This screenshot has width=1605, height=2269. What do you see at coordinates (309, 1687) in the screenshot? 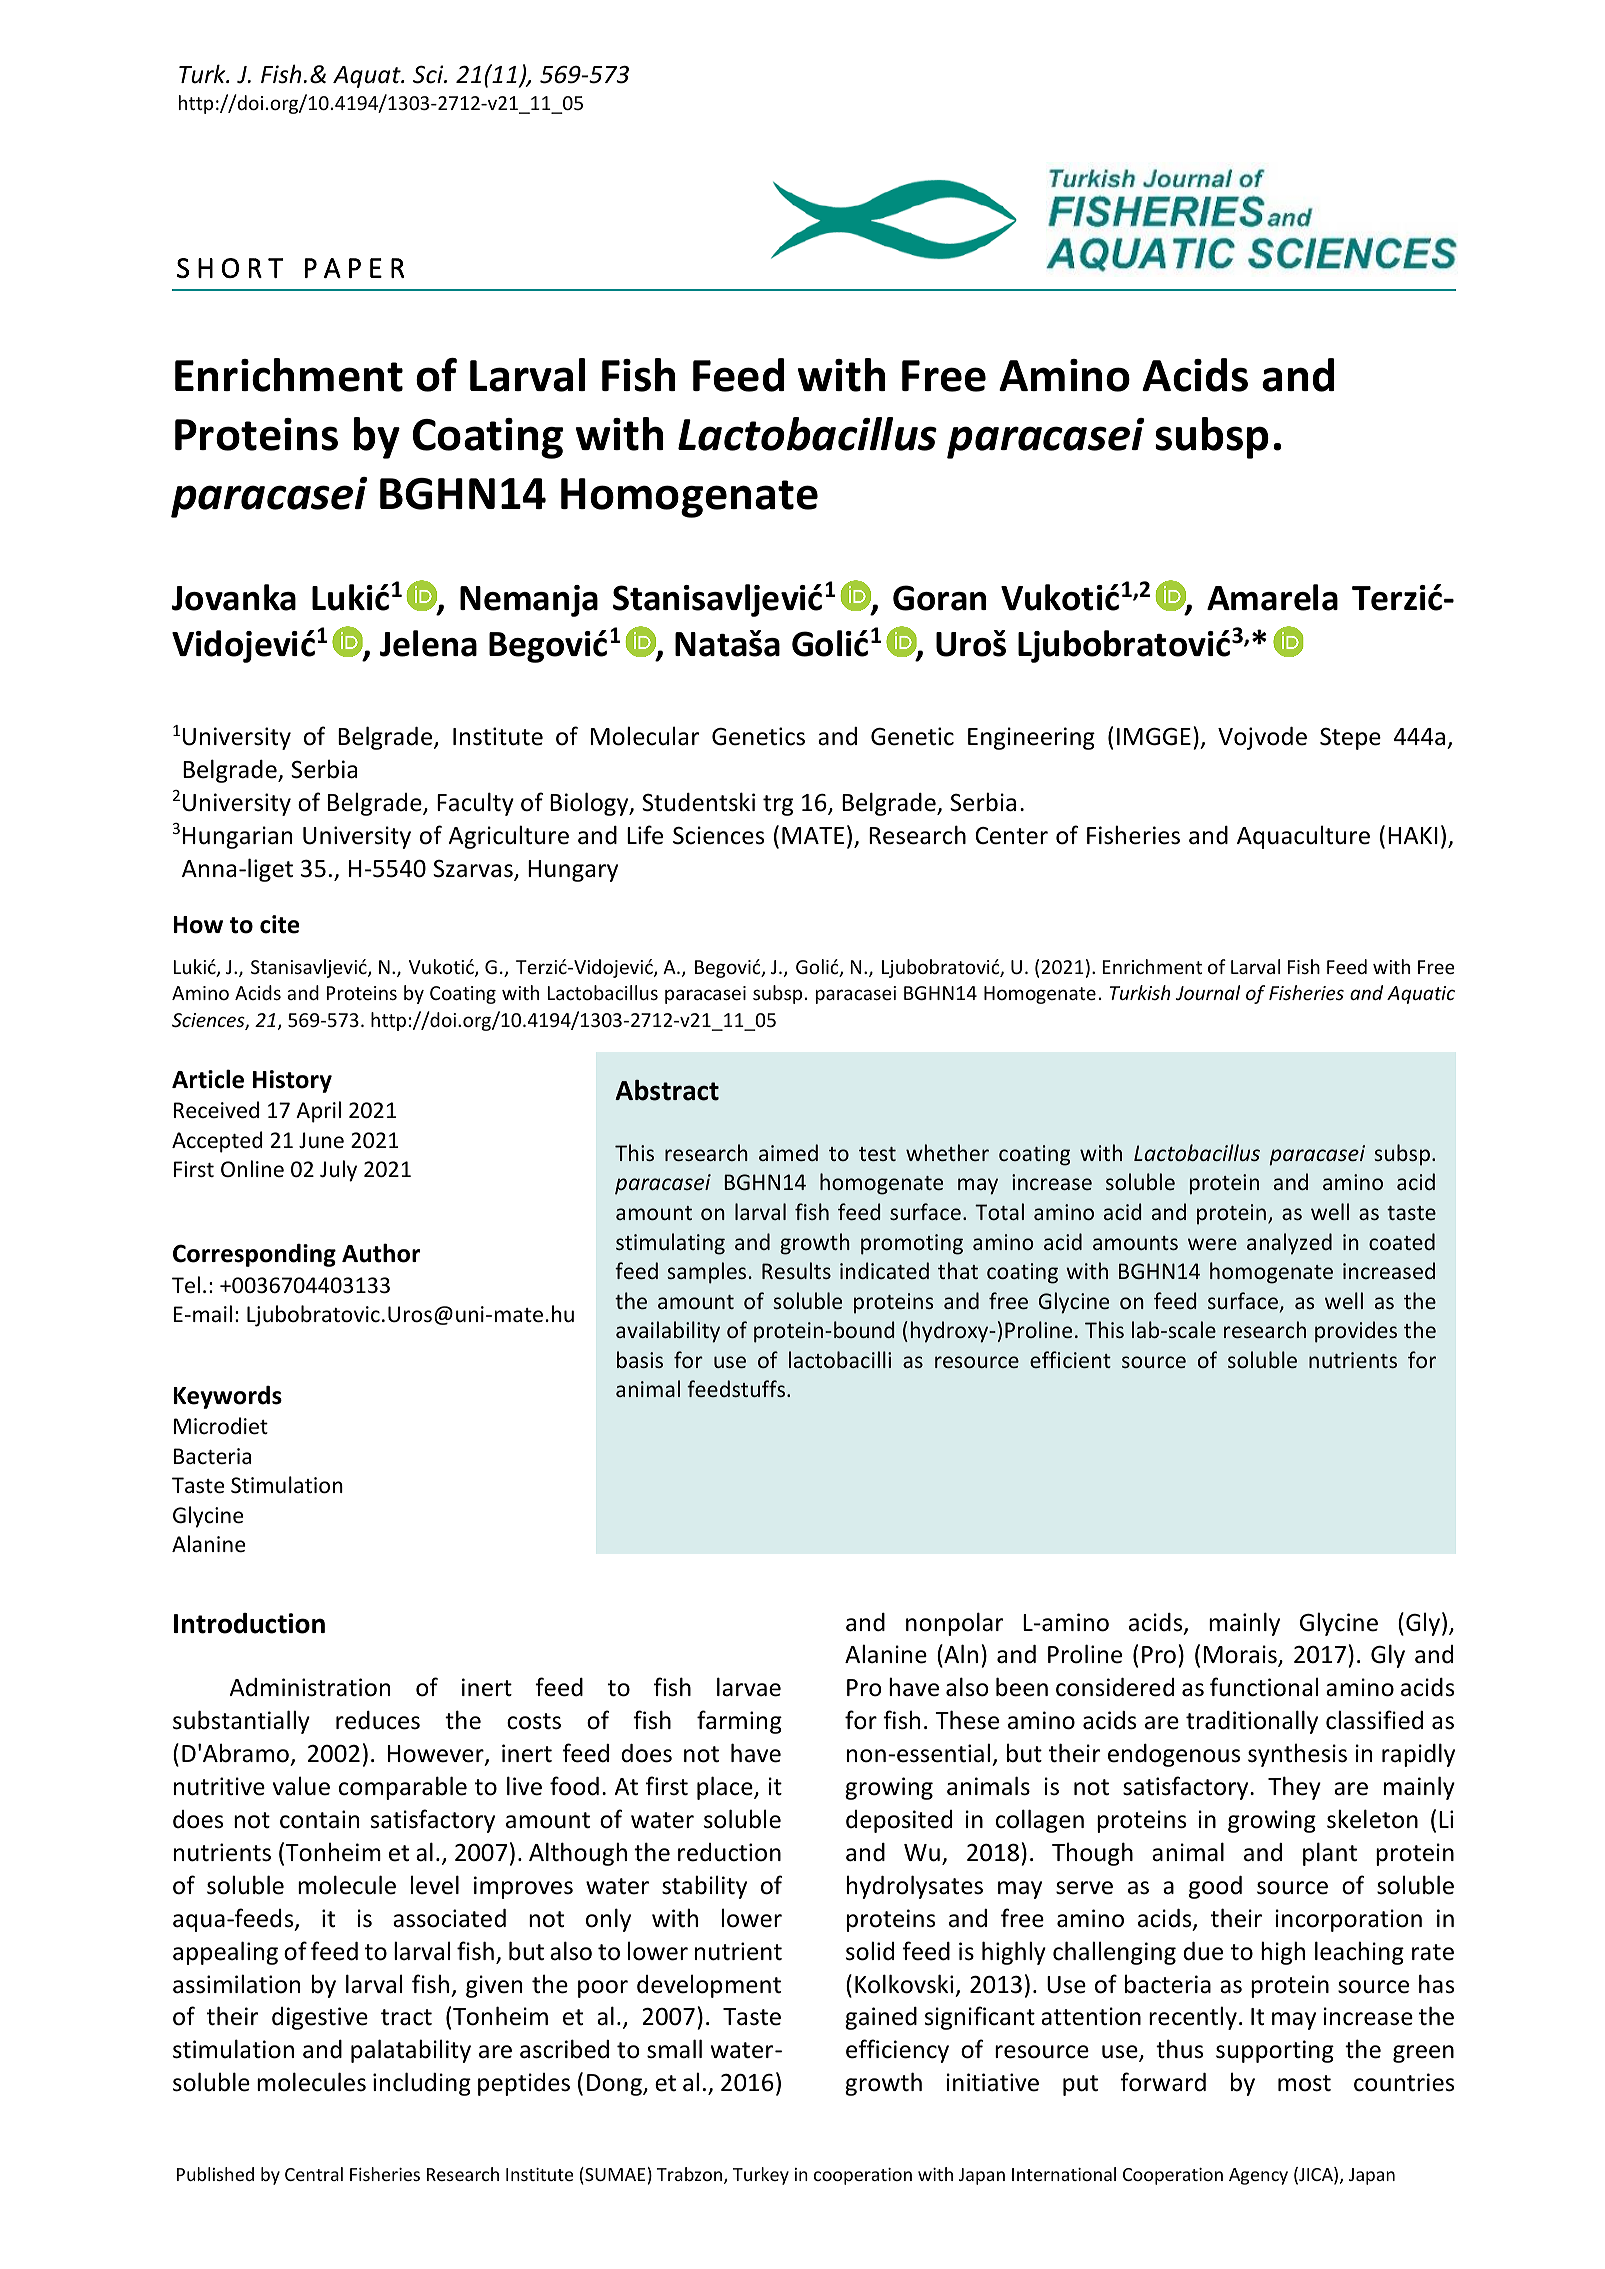
I see `Administration` at bounding box center [309, 1687].
